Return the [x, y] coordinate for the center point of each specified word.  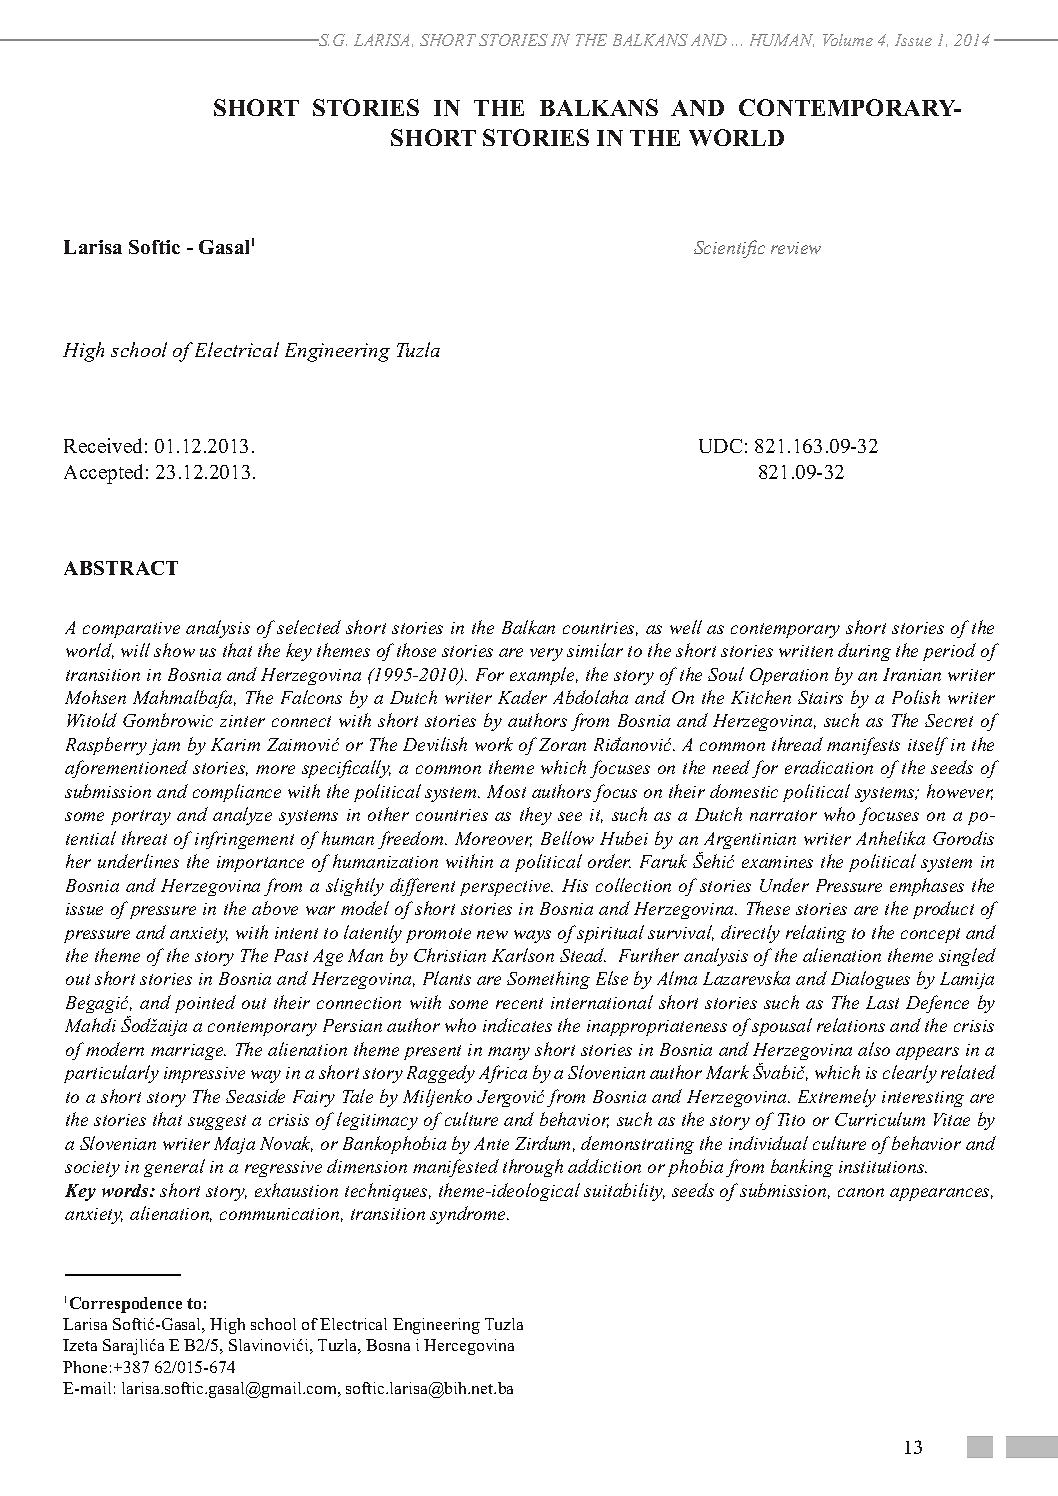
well [686, 627]
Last [882, 1002]
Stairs [820, 697]
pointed [205, 1004]
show [174, 650]
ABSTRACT [121, 568]
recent [519, 1003]
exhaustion [296, 1190]
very [546, 654]
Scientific [729, 249]
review [796, 248]
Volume [848, 40]
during [864, 652]
